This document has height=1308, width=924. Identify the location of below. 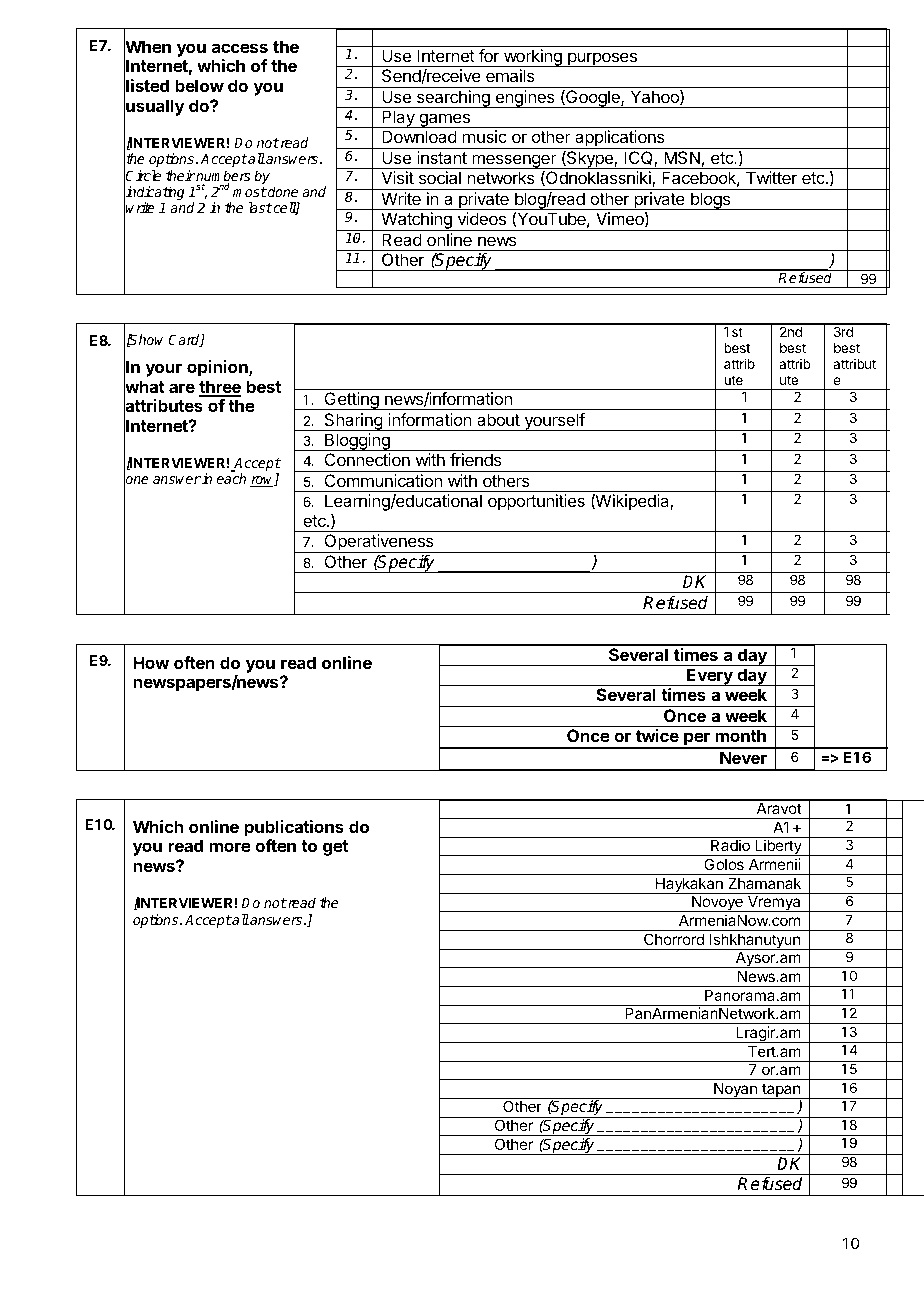
(199, 85).
